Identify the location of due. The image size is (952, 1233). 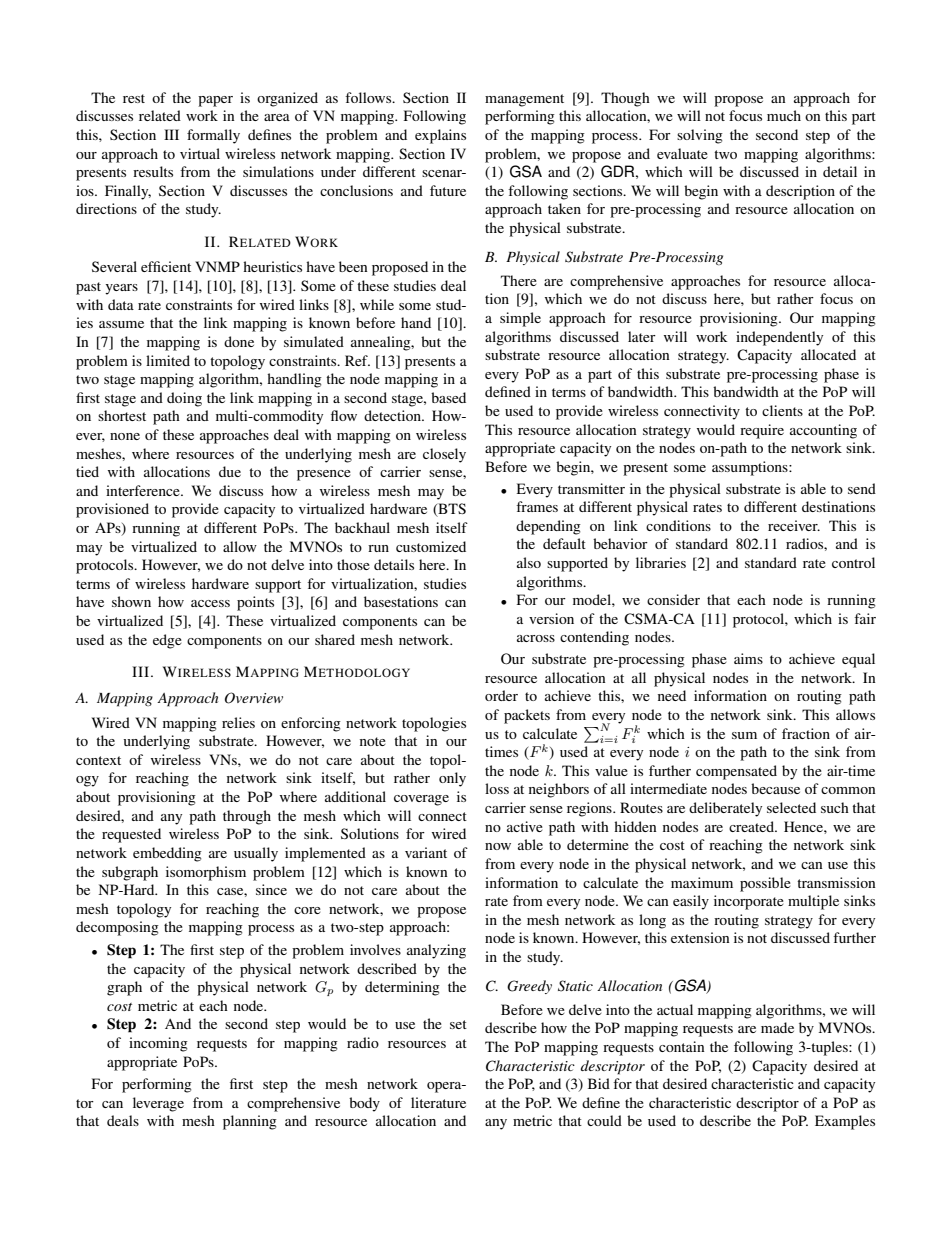
(230, 471).
